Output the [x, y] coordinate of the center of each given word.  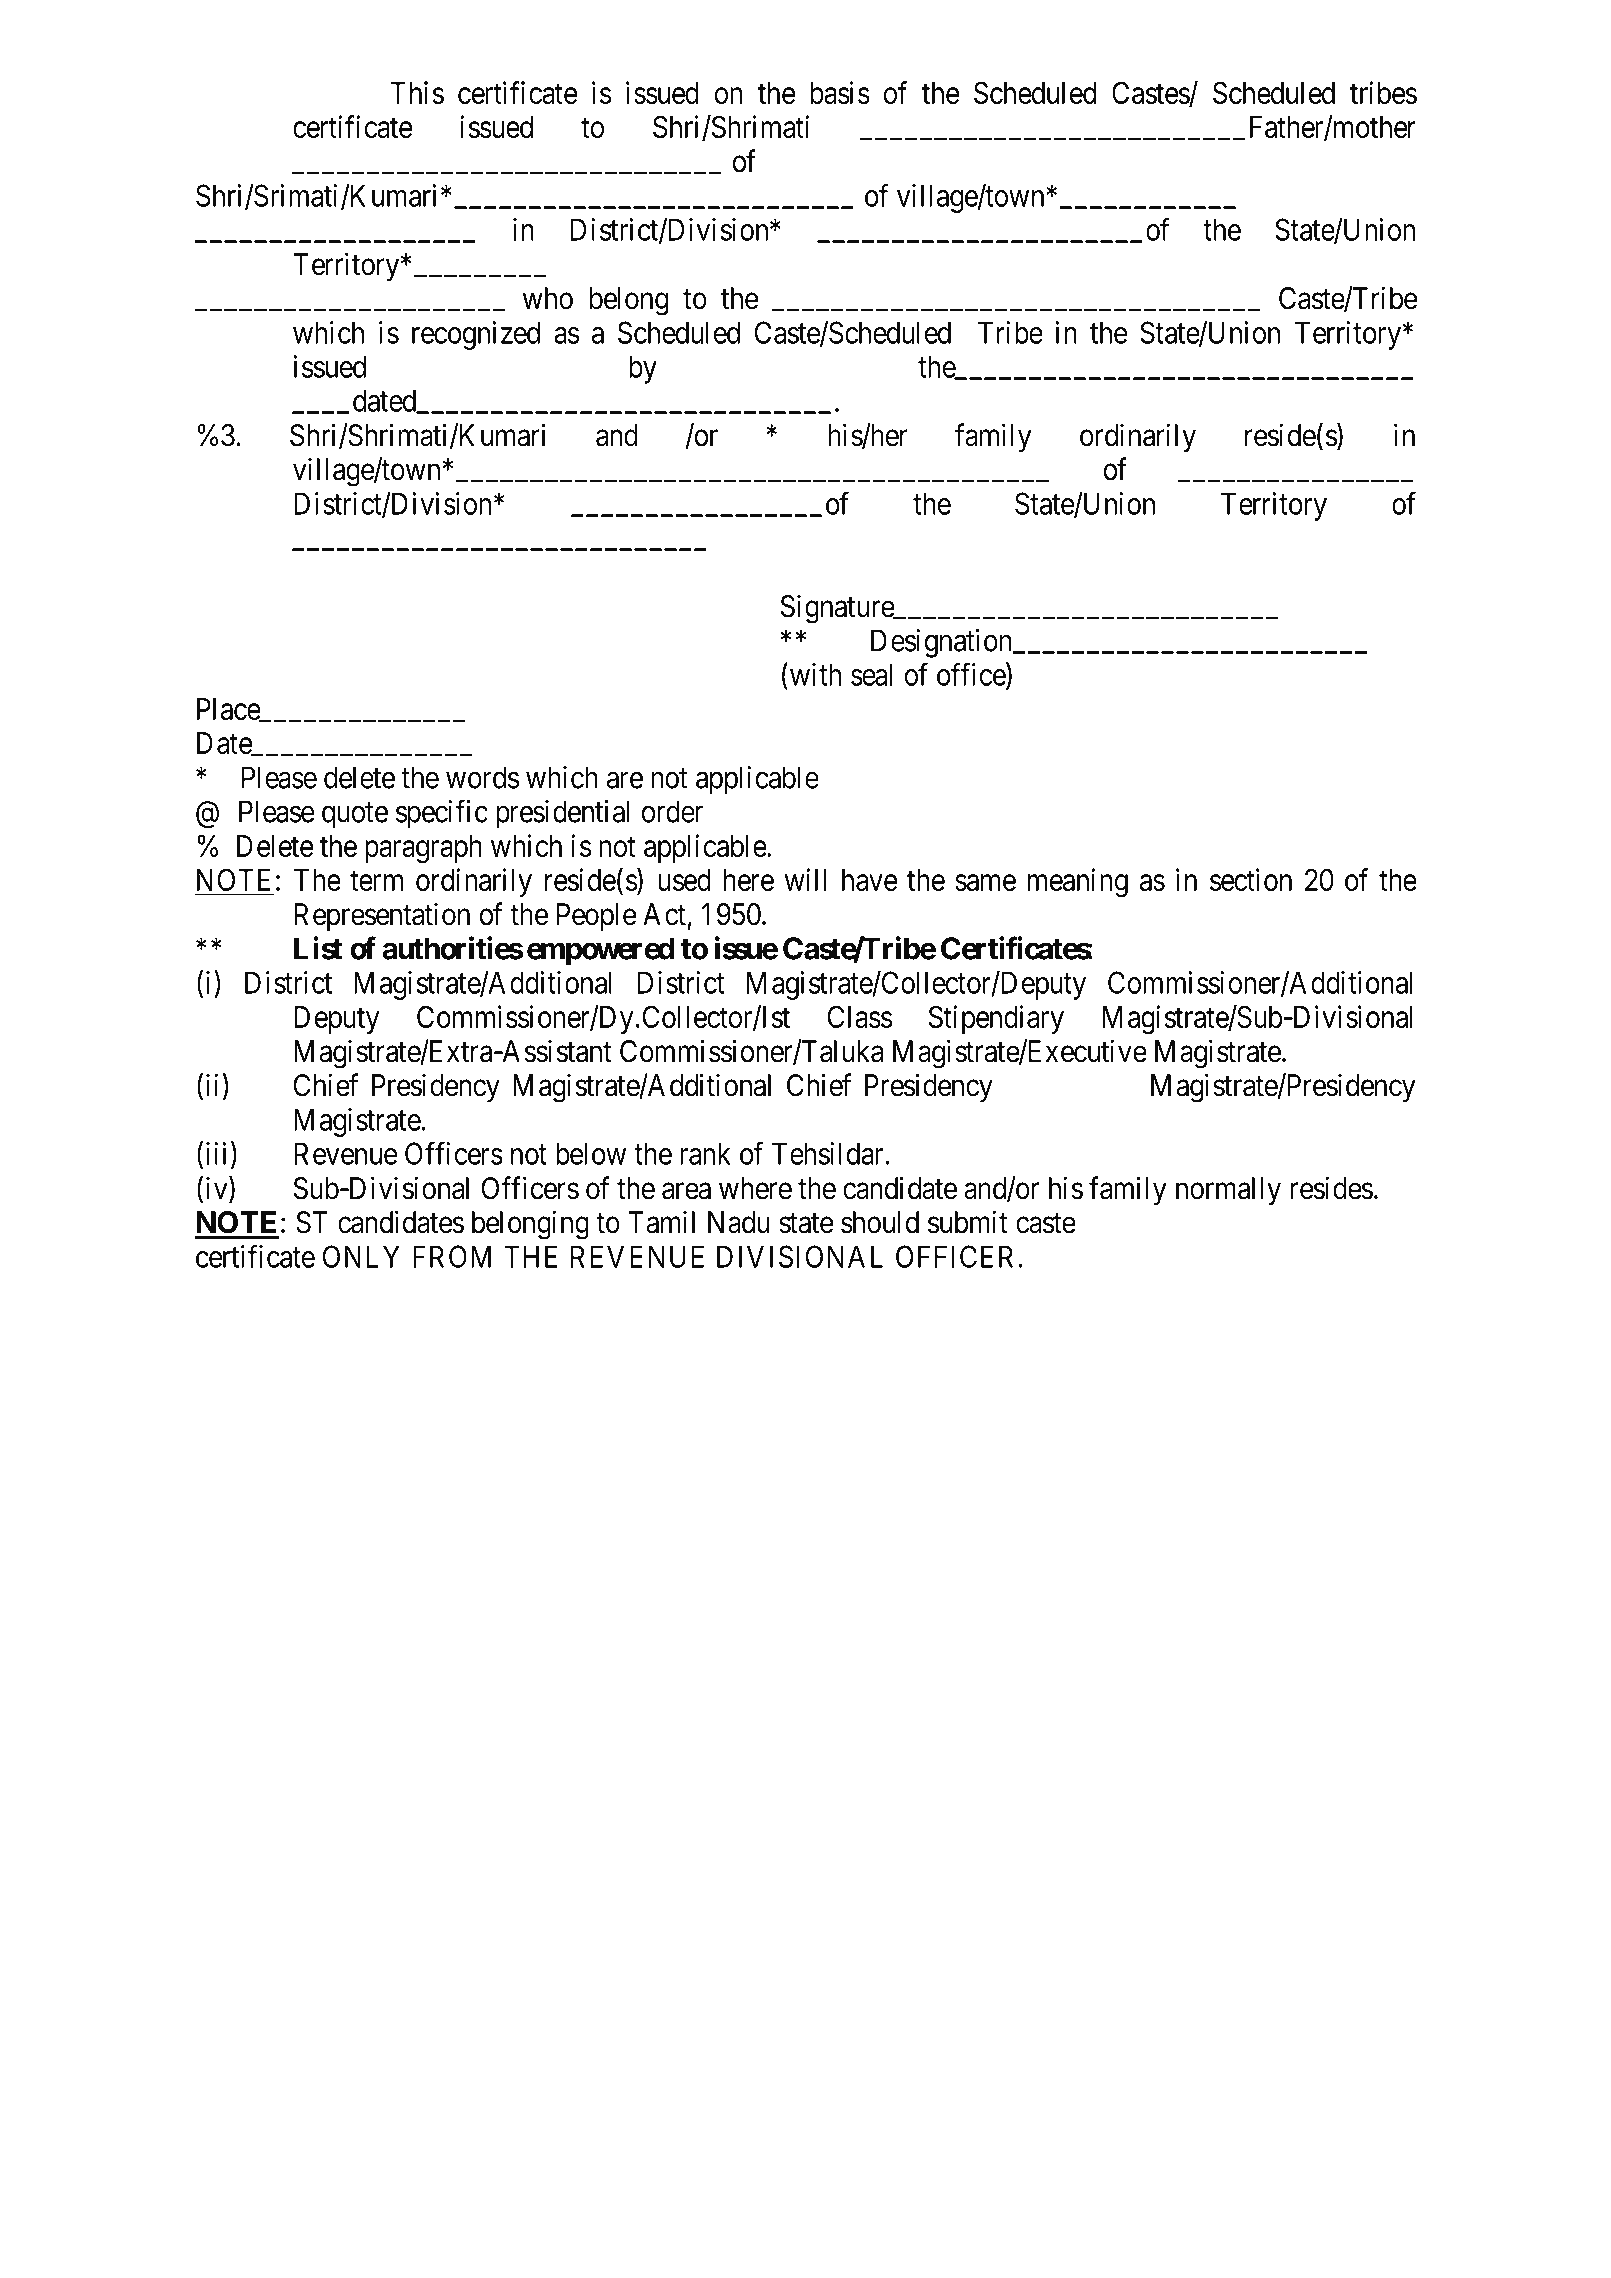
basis [840, 92]
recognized [476, 335]
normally [1228, 1191]
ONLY [361, 1256]
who [548, 298]
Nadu [738, 1222]
